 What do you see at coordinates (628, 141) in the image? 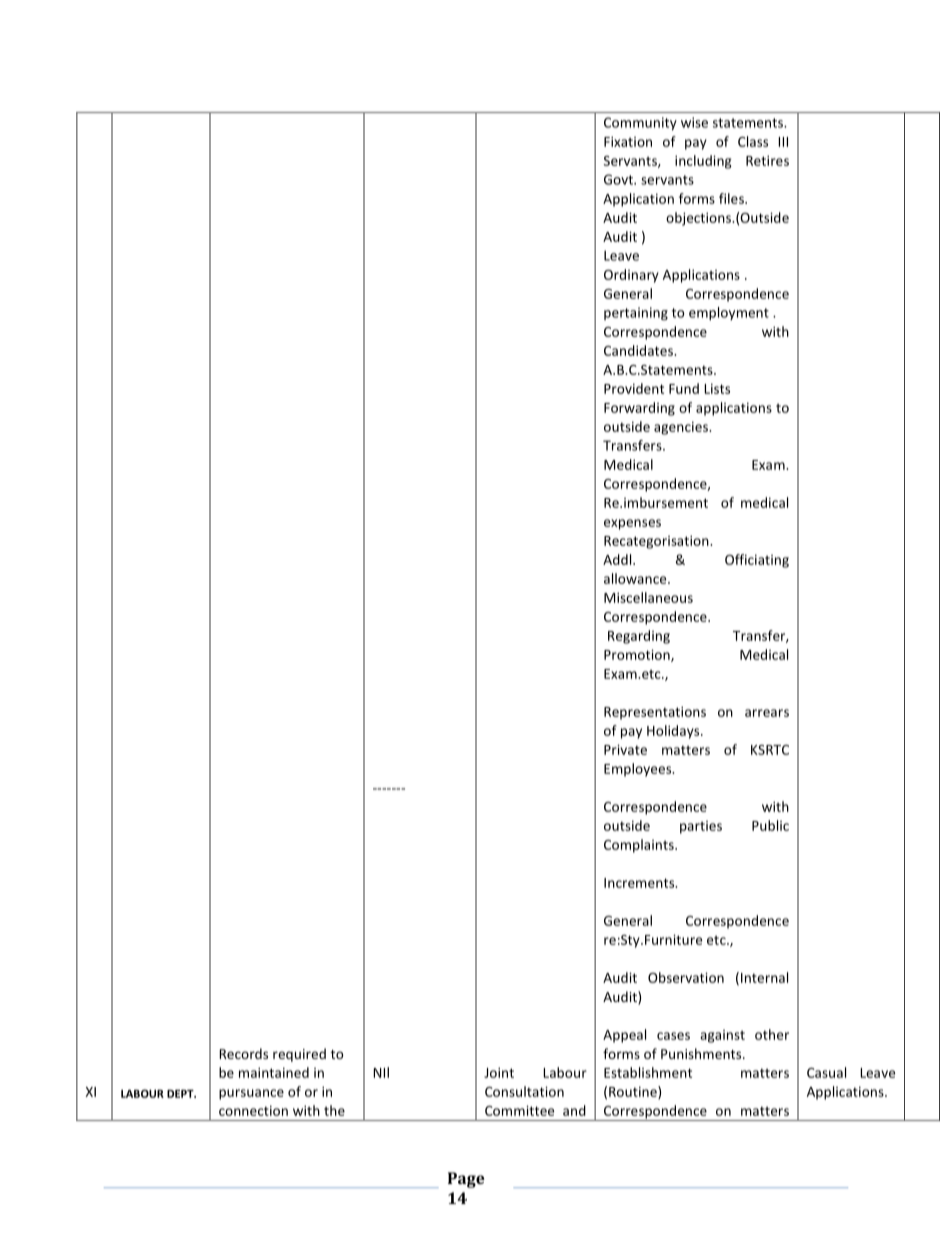
I see `Fixation` at bounding box center [628, 141].
